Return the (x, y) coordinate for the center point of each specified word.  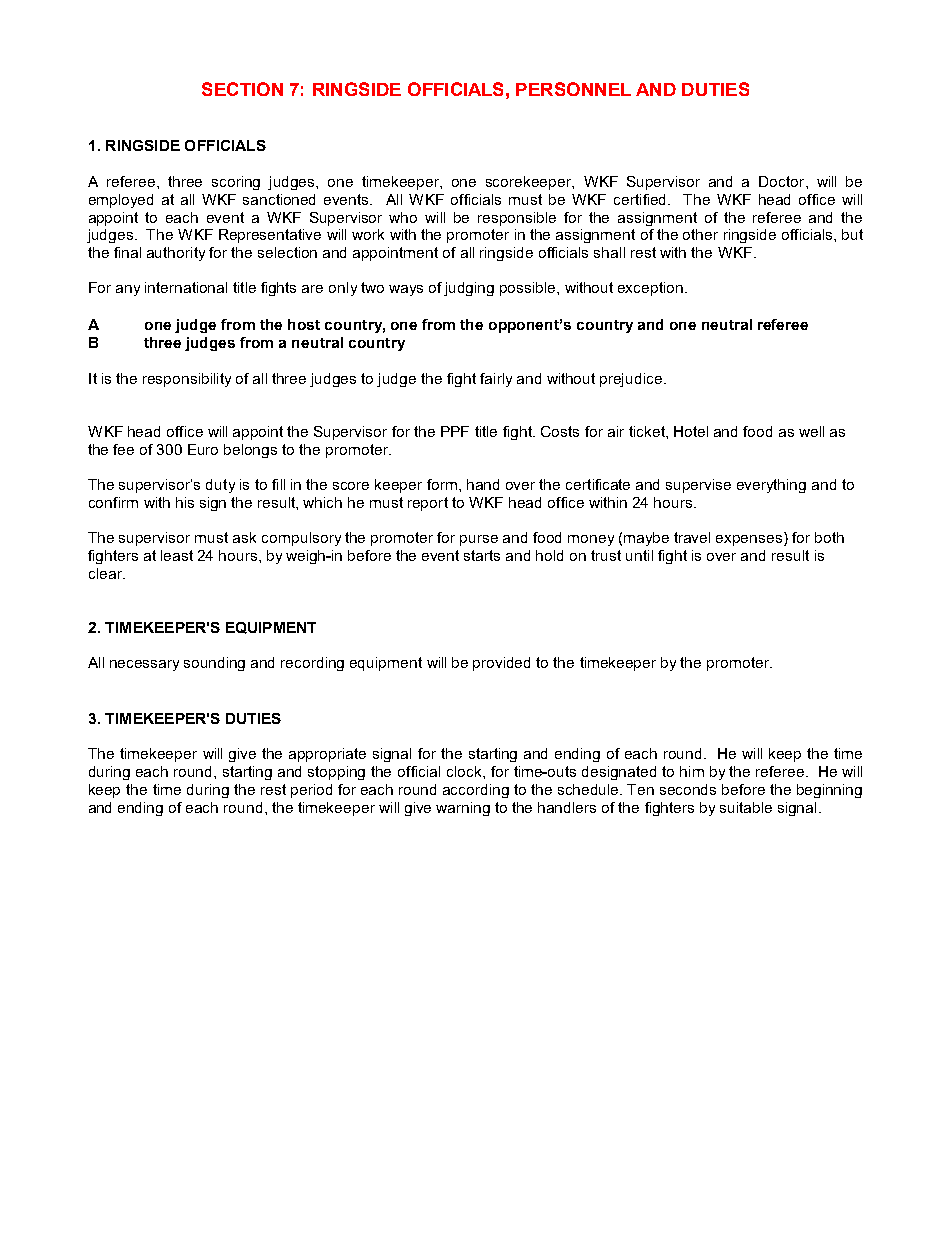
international (186, 287)
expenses (749, 540)
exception (652, 289)
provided (501, 664)
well (811, 431)
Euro (203, 449)
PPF (455, 431)
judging (469, 289)
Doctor (783, 181)
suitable (746, 807)
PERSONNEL (573, 89)
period (311, 791)
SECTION (242, 89)
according (476, 791)
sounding (214, 664)
